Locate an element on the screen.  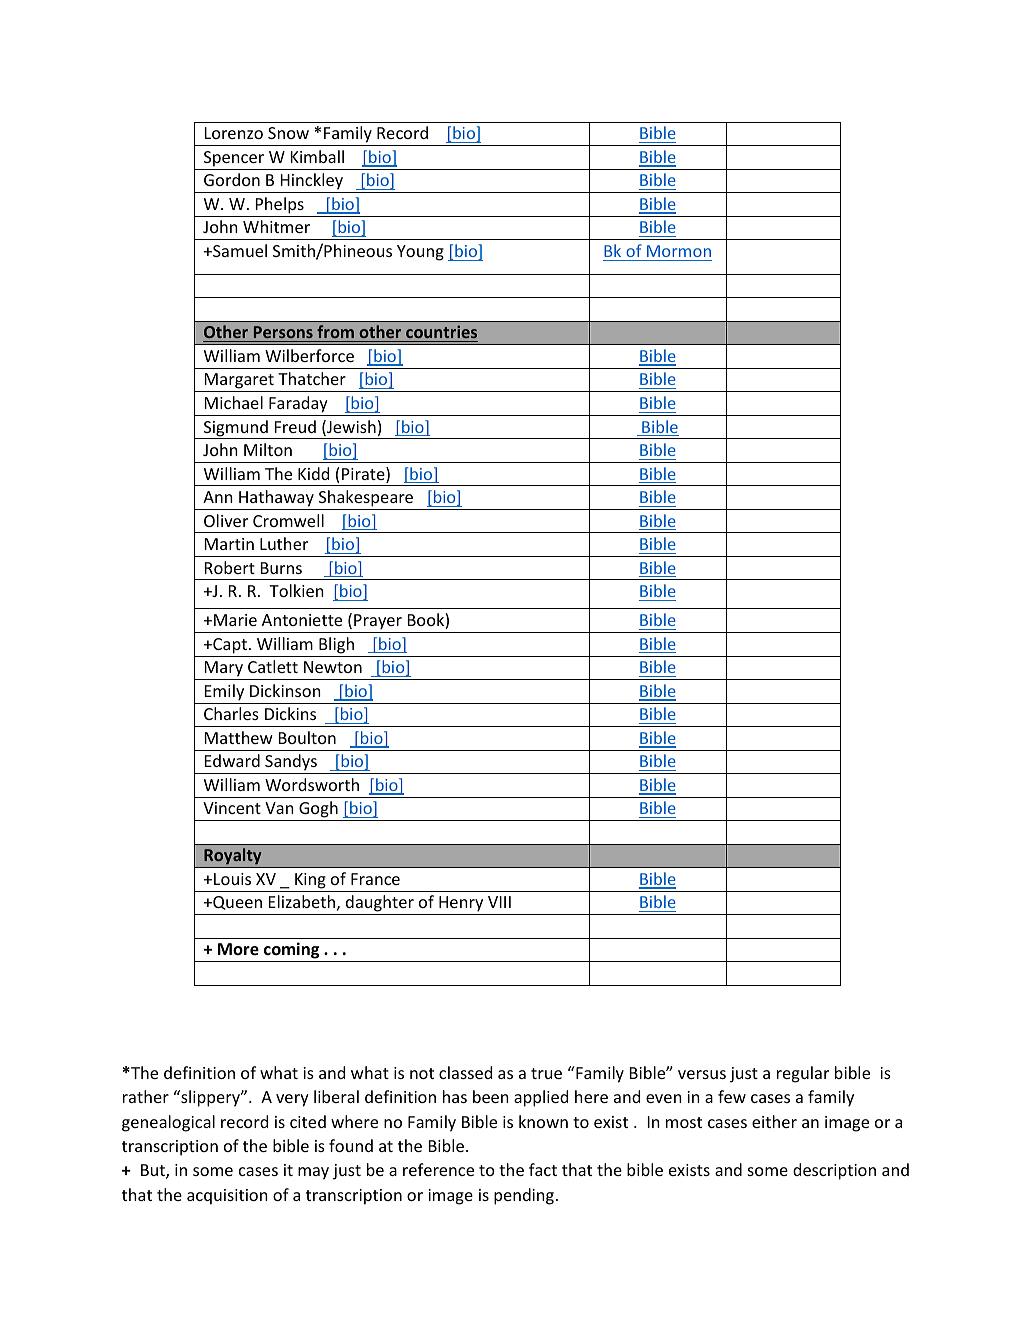
Spencer is located at coordinates (234, 159).
